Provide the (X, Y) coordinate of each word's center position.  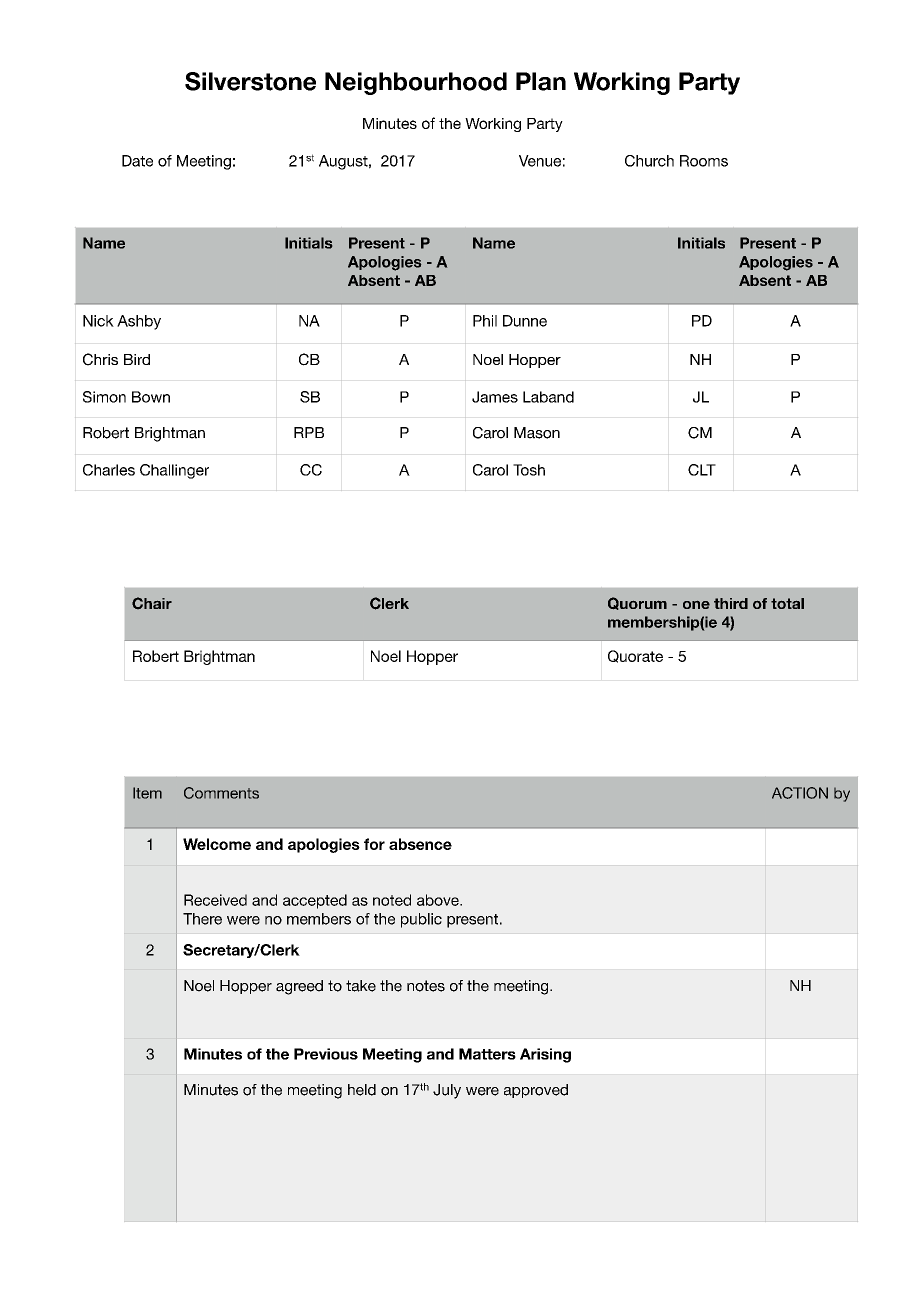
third (731, 603)
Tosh (529, 470)
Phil (485, 321)
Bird (137, 359)
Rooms (704, 161)
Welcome (217, 844)
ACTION (800, 793)
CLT (702, 470)
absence (420, 844)
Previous (326, 1054)
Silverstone (250, 81)
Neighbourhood (416, 83)
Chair (152, 603)
